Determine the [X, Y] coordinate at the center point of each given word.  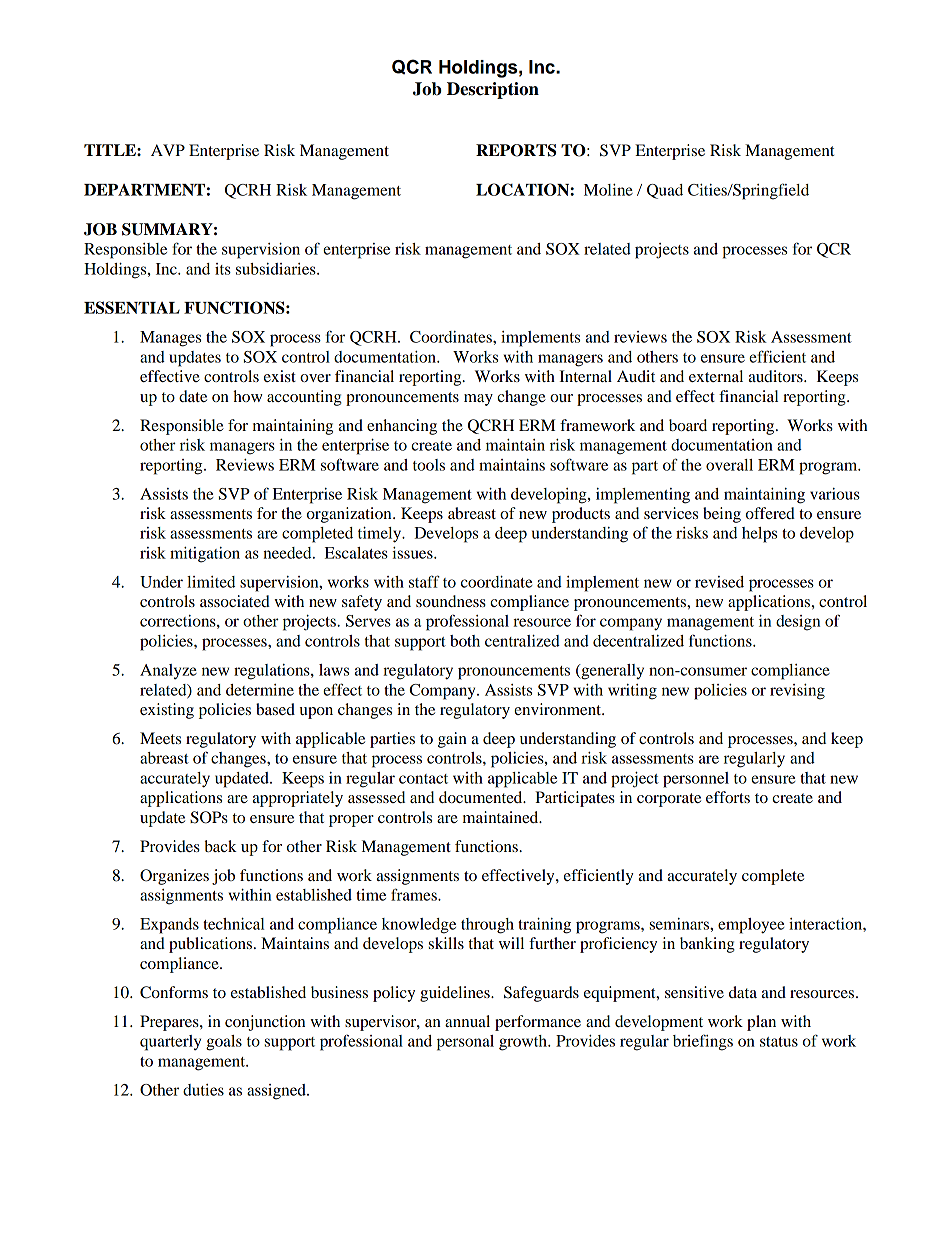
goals [224, 1043]
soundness [451, 601]
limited [211, 582]
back [221, 846]
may [478, 400]
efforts [728, 797]
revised [719, 582]
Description [493, 90]
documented [482, 797]
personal [465, 1043]
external [716, 376]
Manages [170, 339]
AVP [168, 150]
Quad [665, 191]
